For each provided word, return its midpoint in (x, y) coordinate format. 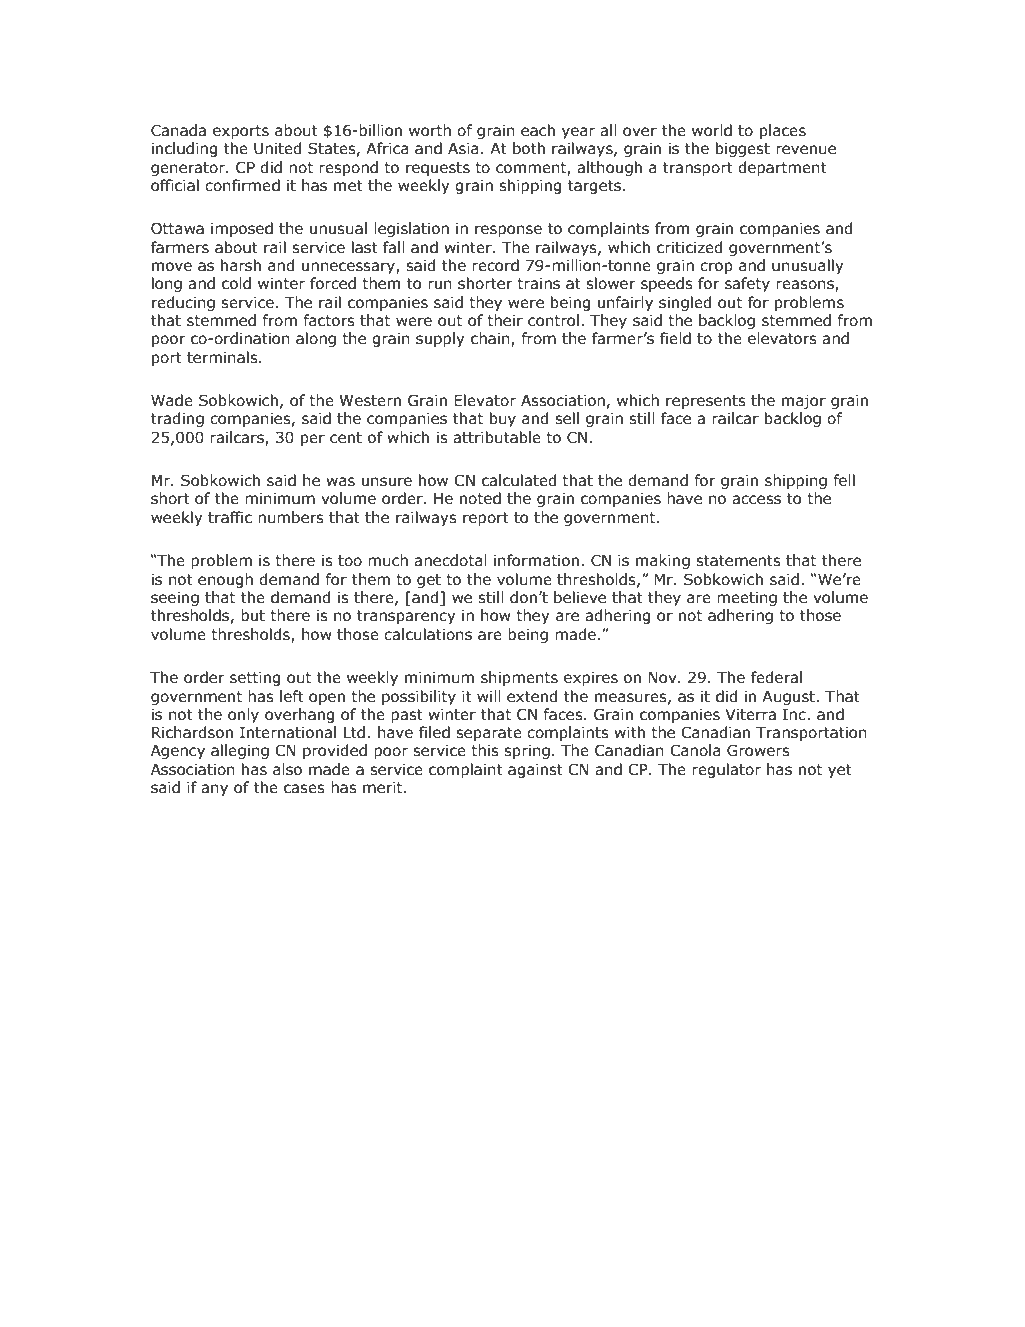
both (529, 148)
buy (503, 419)
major (804, 402)
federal (776, 677)
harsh (241, 265)
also (287, 769)
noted (480, 498)
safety (747, 284)
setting (255, 679)
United (277, 148)
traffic (230, 517)
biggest (743, 149)
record (495, 265)
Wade (172, 400)
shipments (519, 678)
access (756, 500)
